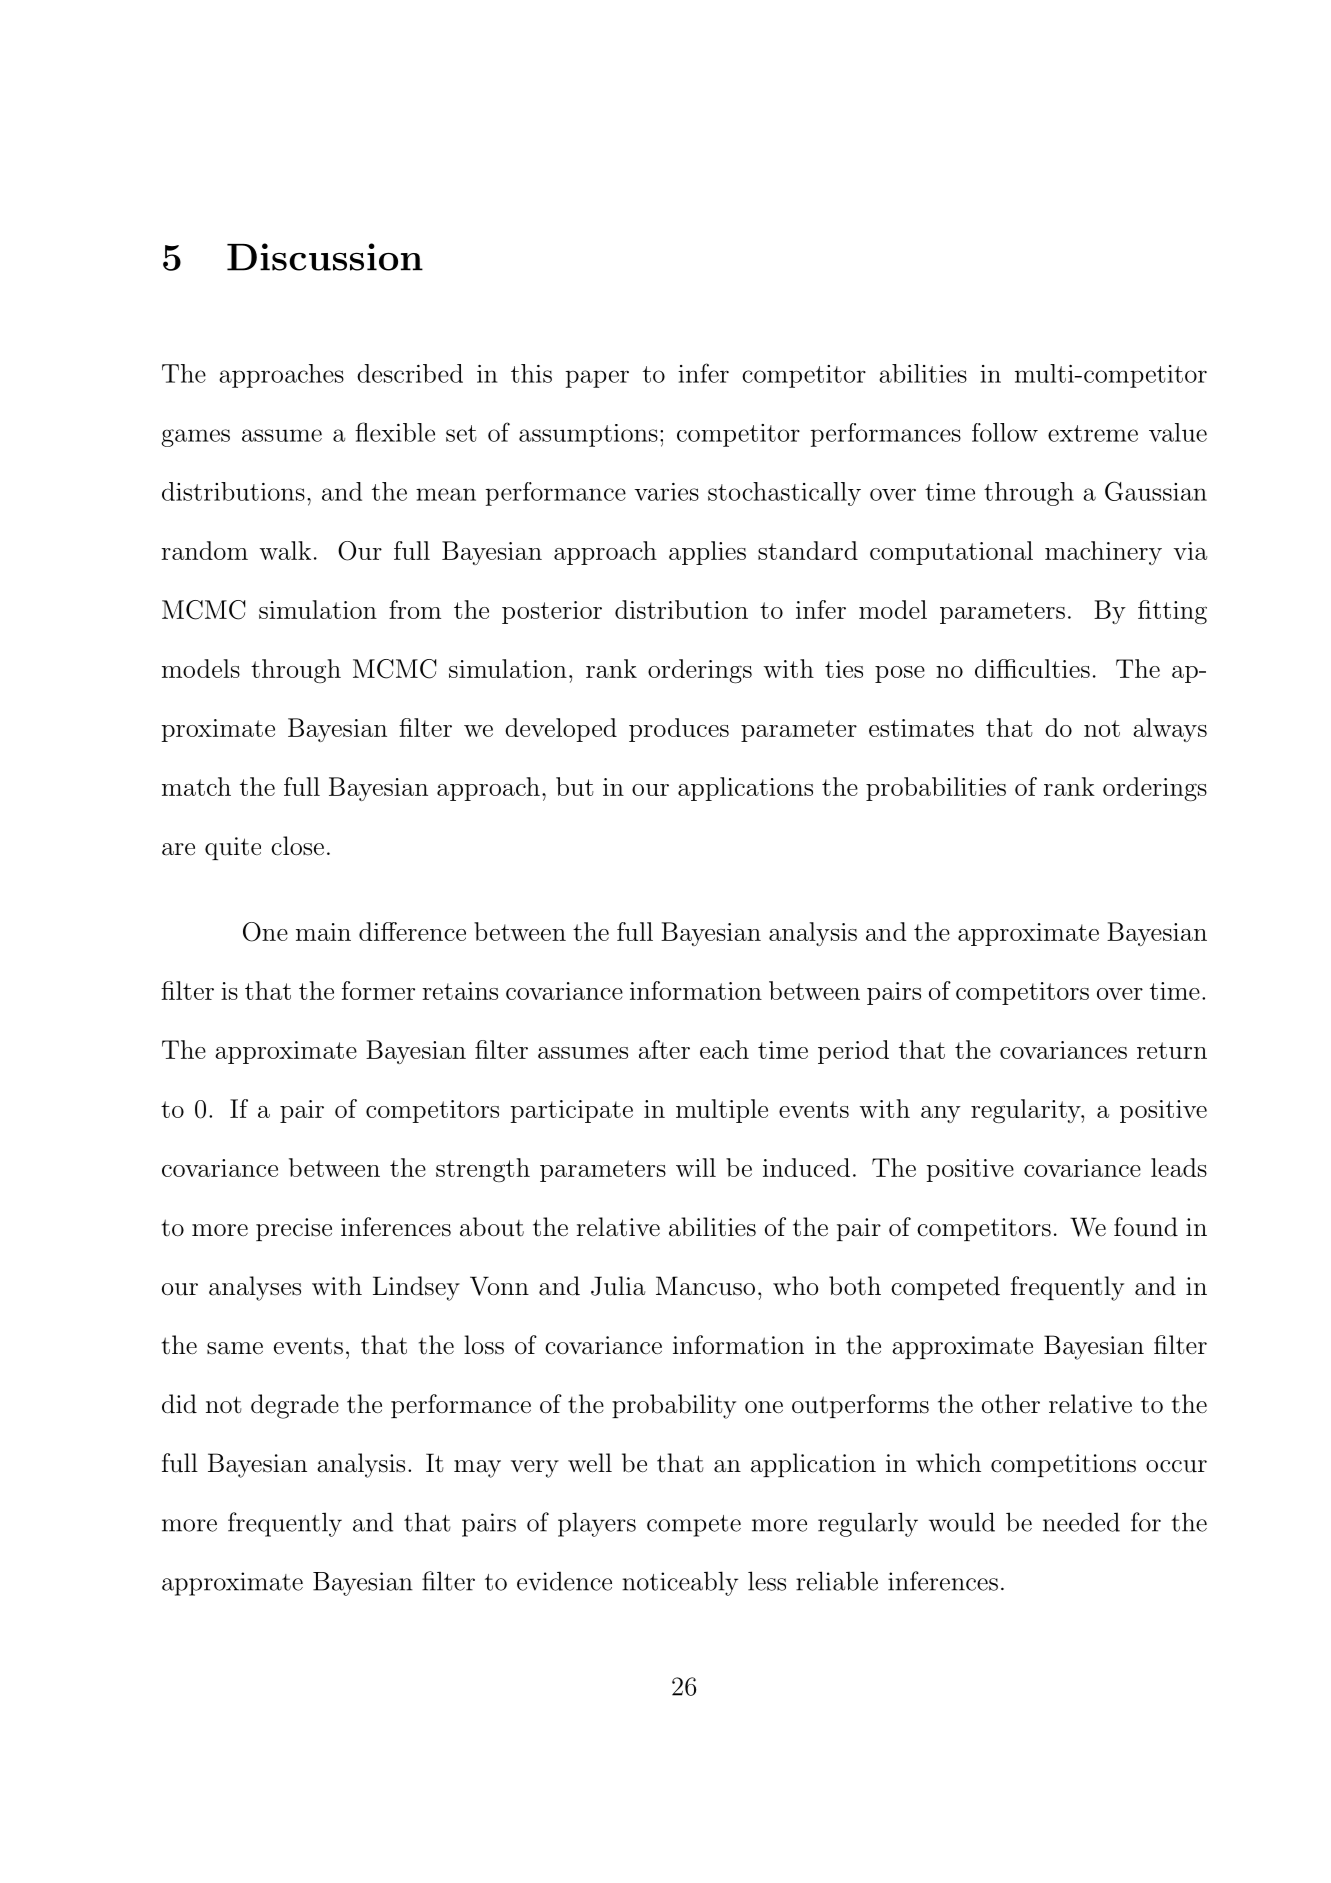 This document has height=1883, width=1331. I want to click on paper, so click(597, 379).
